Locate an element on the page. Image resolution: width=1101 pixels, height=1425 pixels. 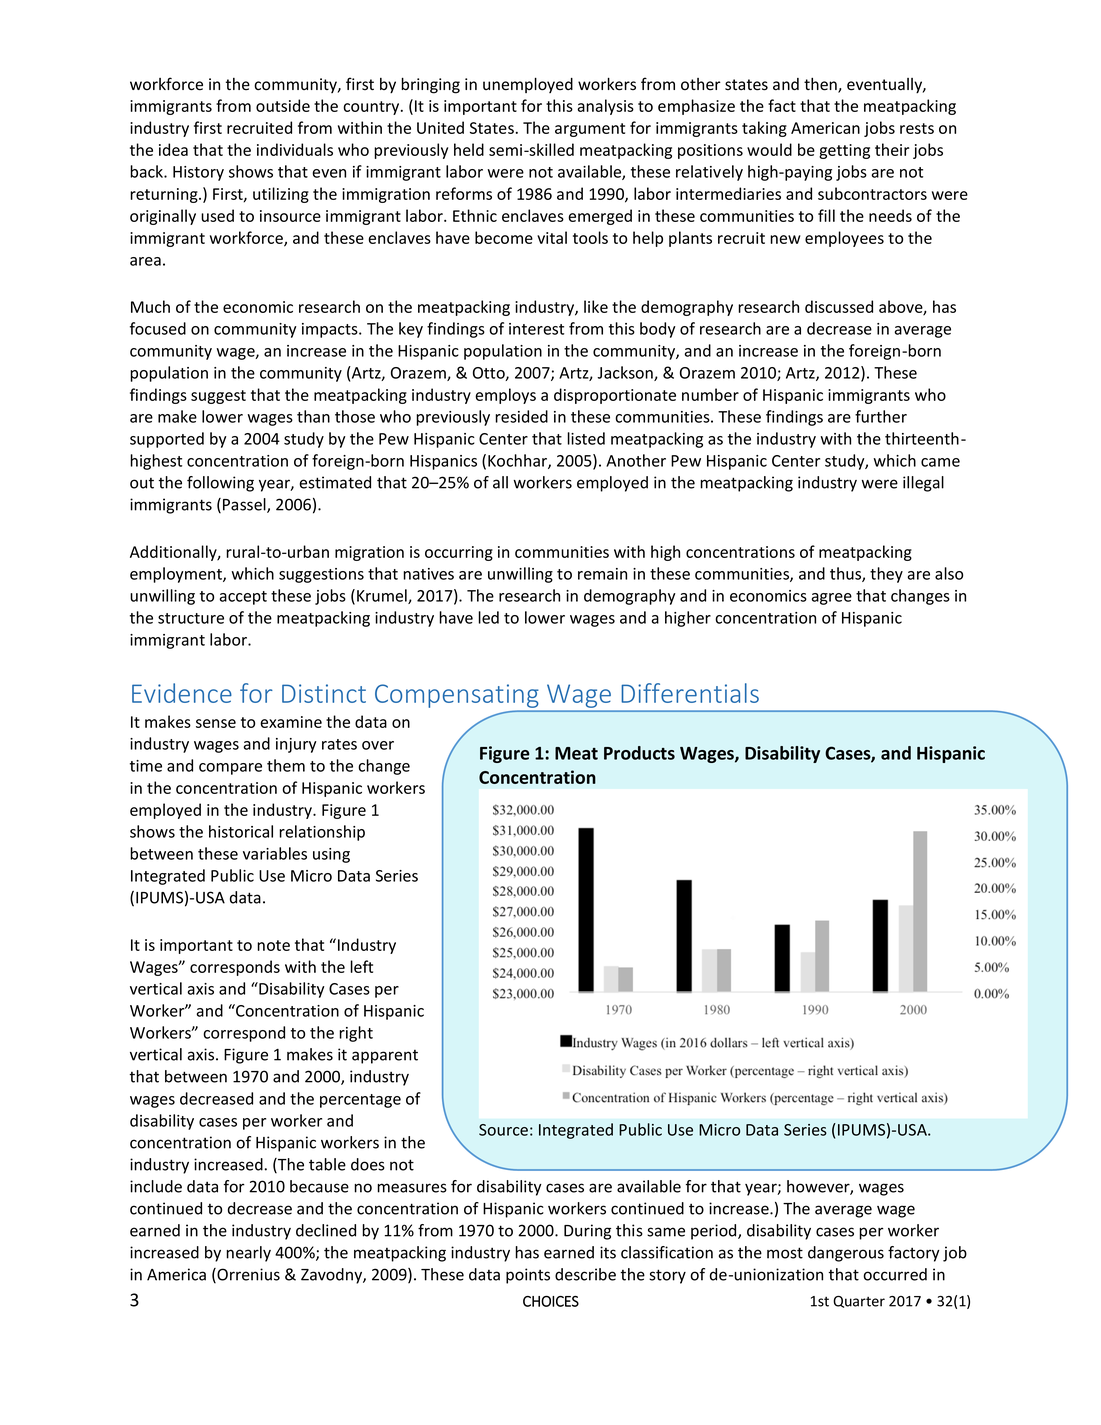
getting is located at coordinates (844, 151).
